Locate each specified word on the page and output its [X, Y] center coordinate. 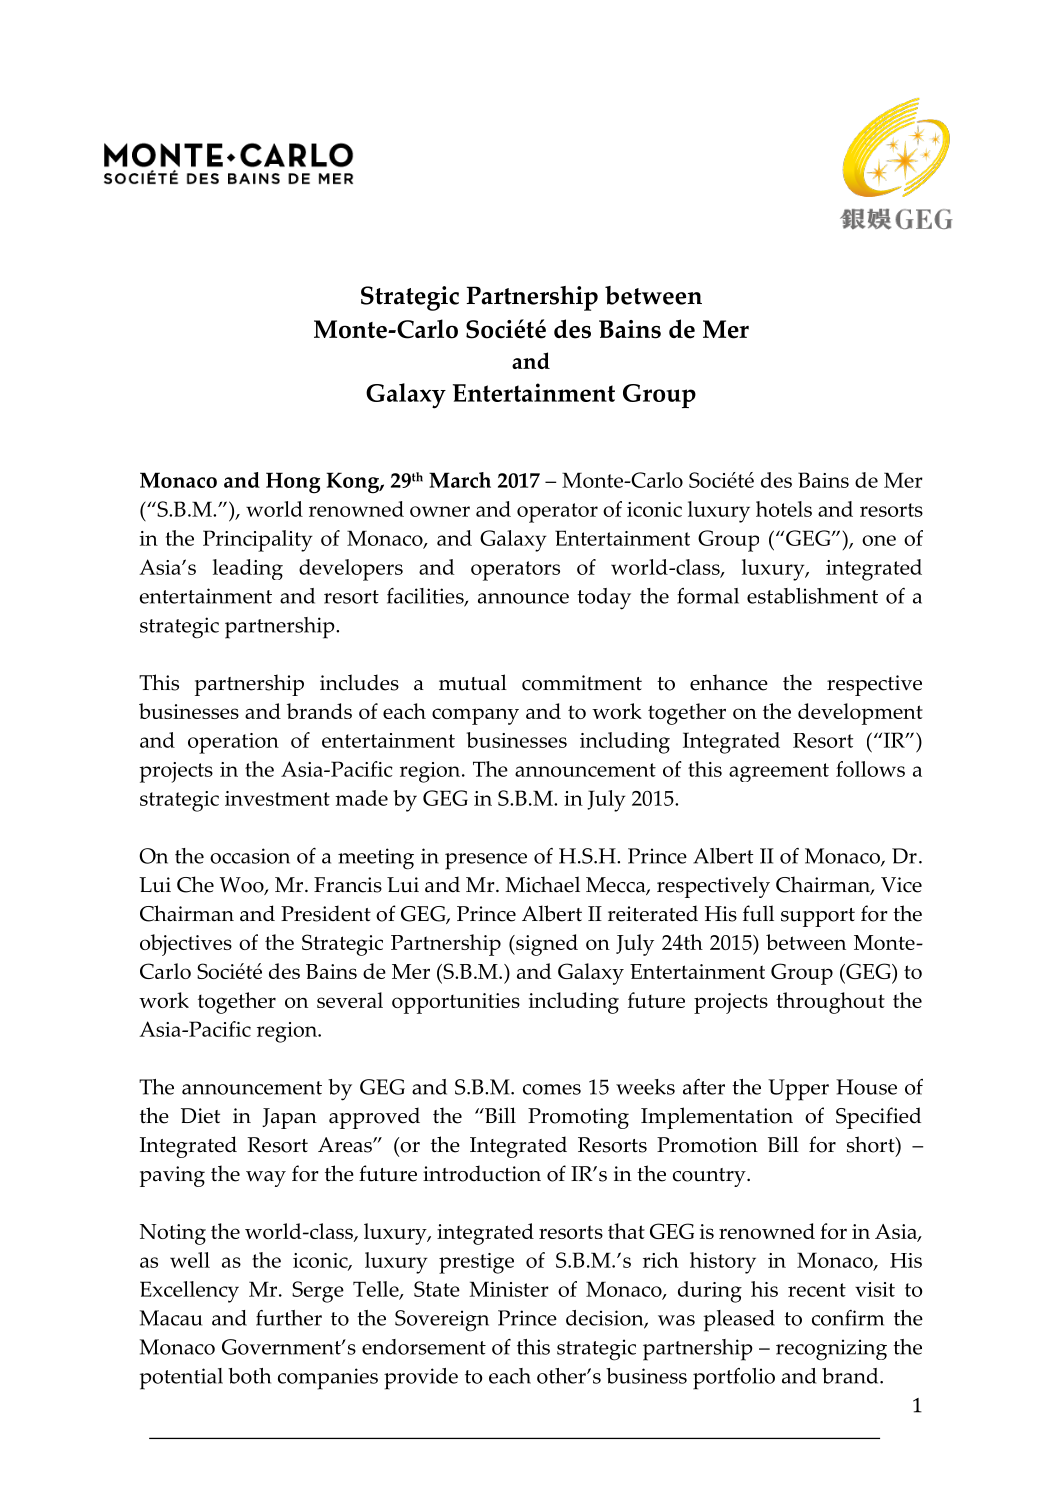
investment [277, 798]
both [249, 1376]
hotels [784, 509]
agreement [779, 772]
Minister [509, 1289]
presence [486, 861]
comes [552, 1089]
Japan [289, 1118]
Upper [798, 1090]
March [460, 480]
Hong [293, 483]
